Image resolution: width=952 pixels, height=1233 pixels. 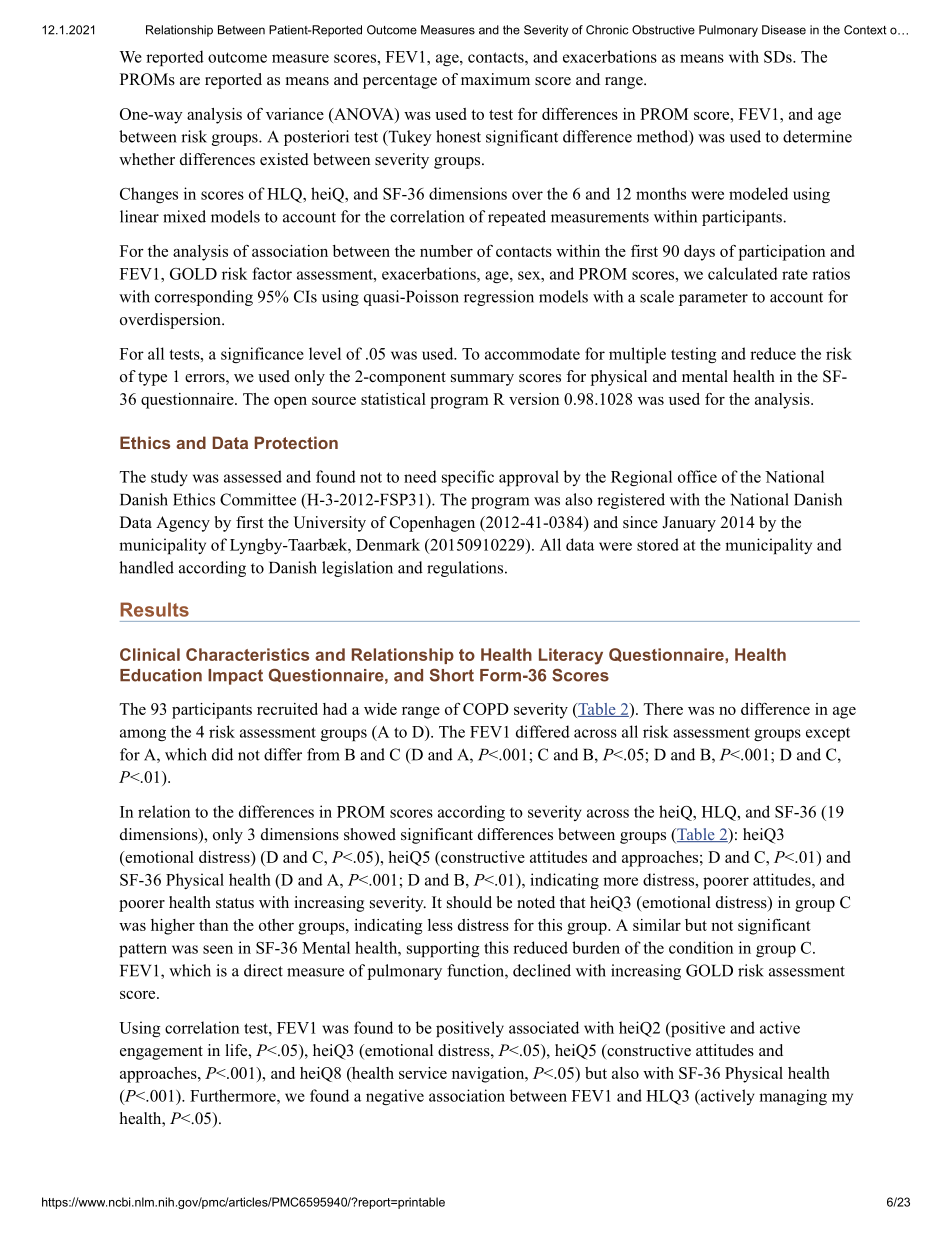 What do you see at coordinates (828, 734) in the screenshot?
I see `except` at bounding box center [828, 734].
